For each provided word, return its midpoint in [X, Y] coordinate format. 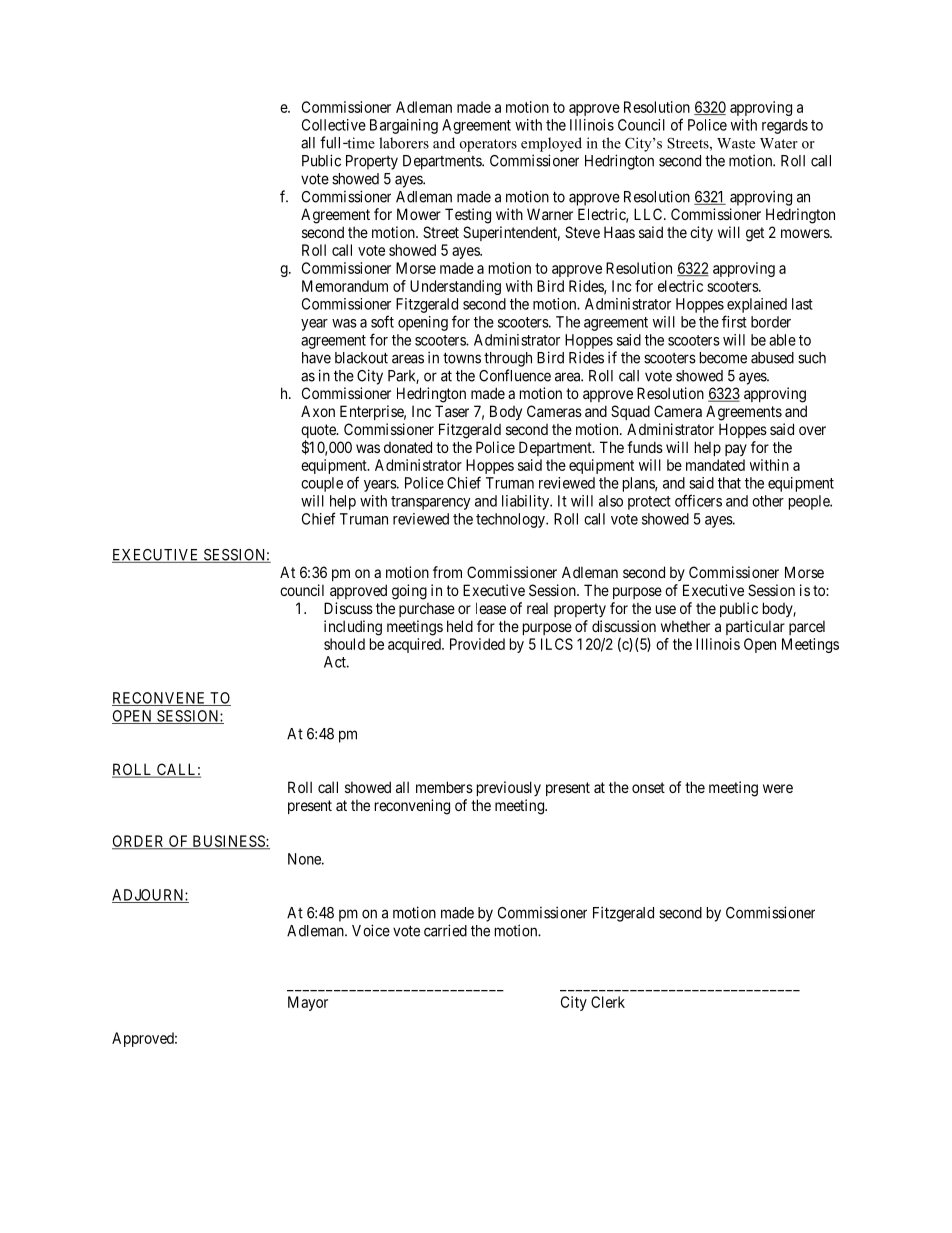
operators [488, 145]
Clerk [608, 1002]
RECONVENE [160, 699]
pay [736, 450]
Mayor [308, 1003]
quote [319, 432]
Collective [334, 125]
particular [755, 627]
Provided [477, 644]
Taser [452, 411]
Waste [736, 143]
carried [445, 930]
